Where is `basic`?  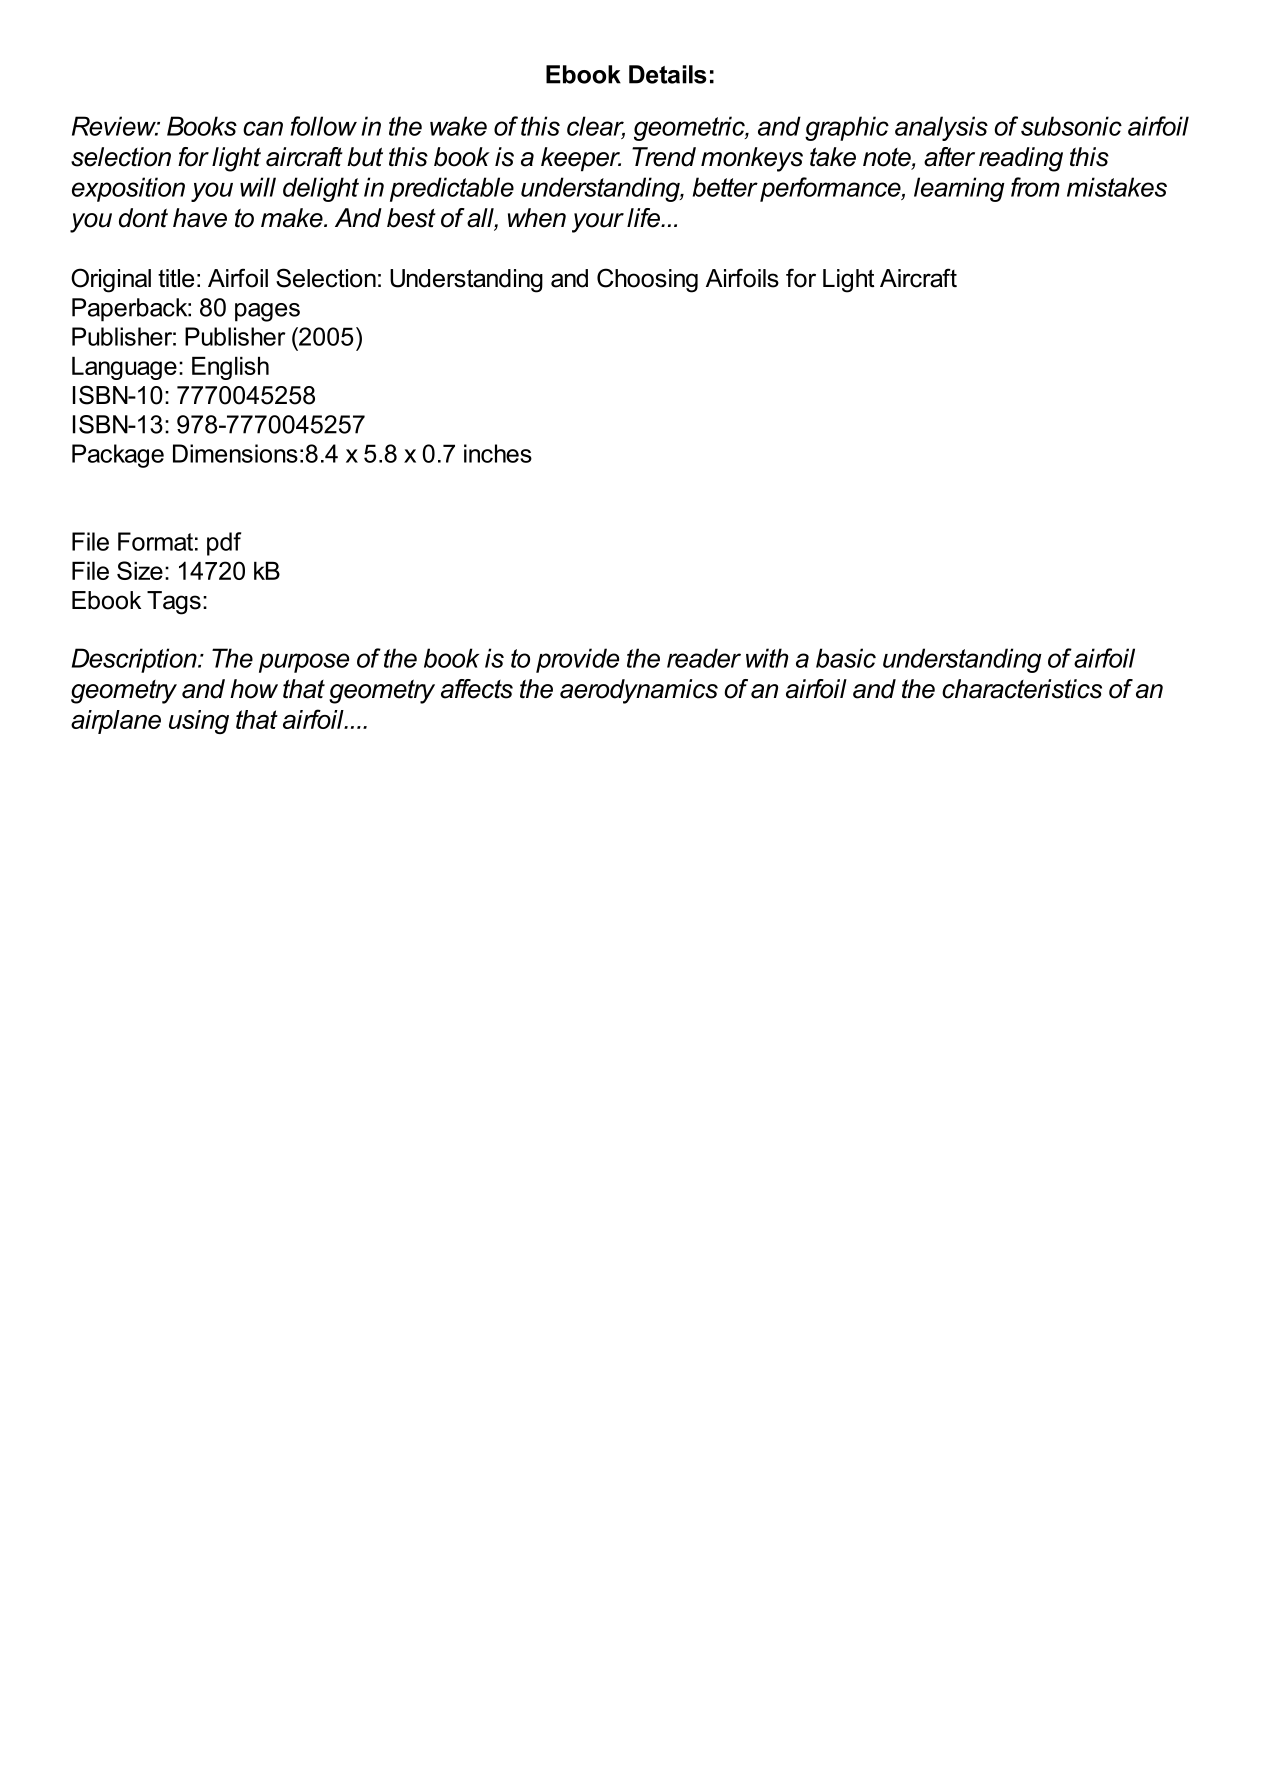 basic is located at coordinates (846, 658).
